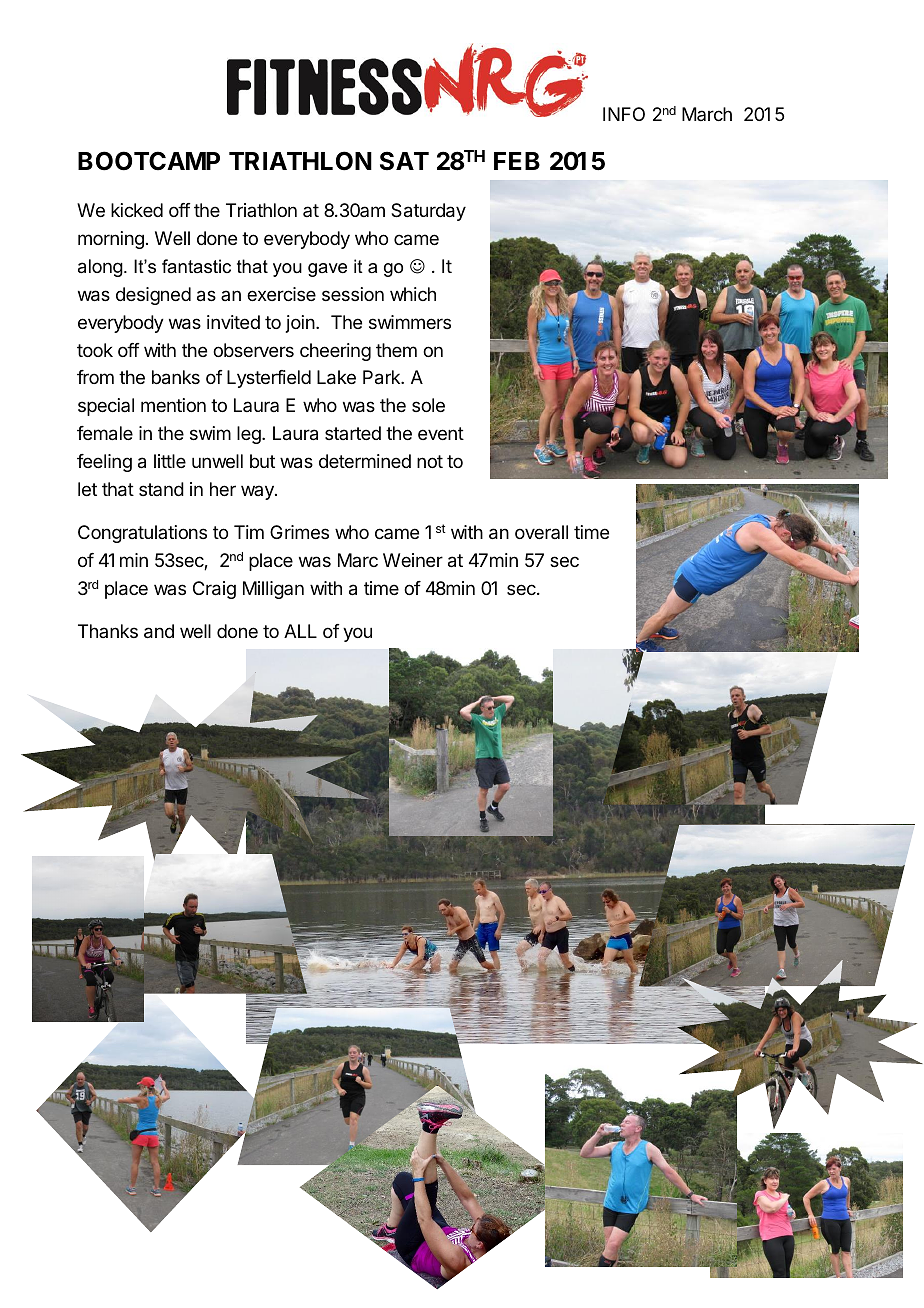 The width and height of the screenshot is (924, 1308). What do you see at coordinates (108, 631) in the screenshot?
I see `Thanks` at bounding box center [108, 631].
